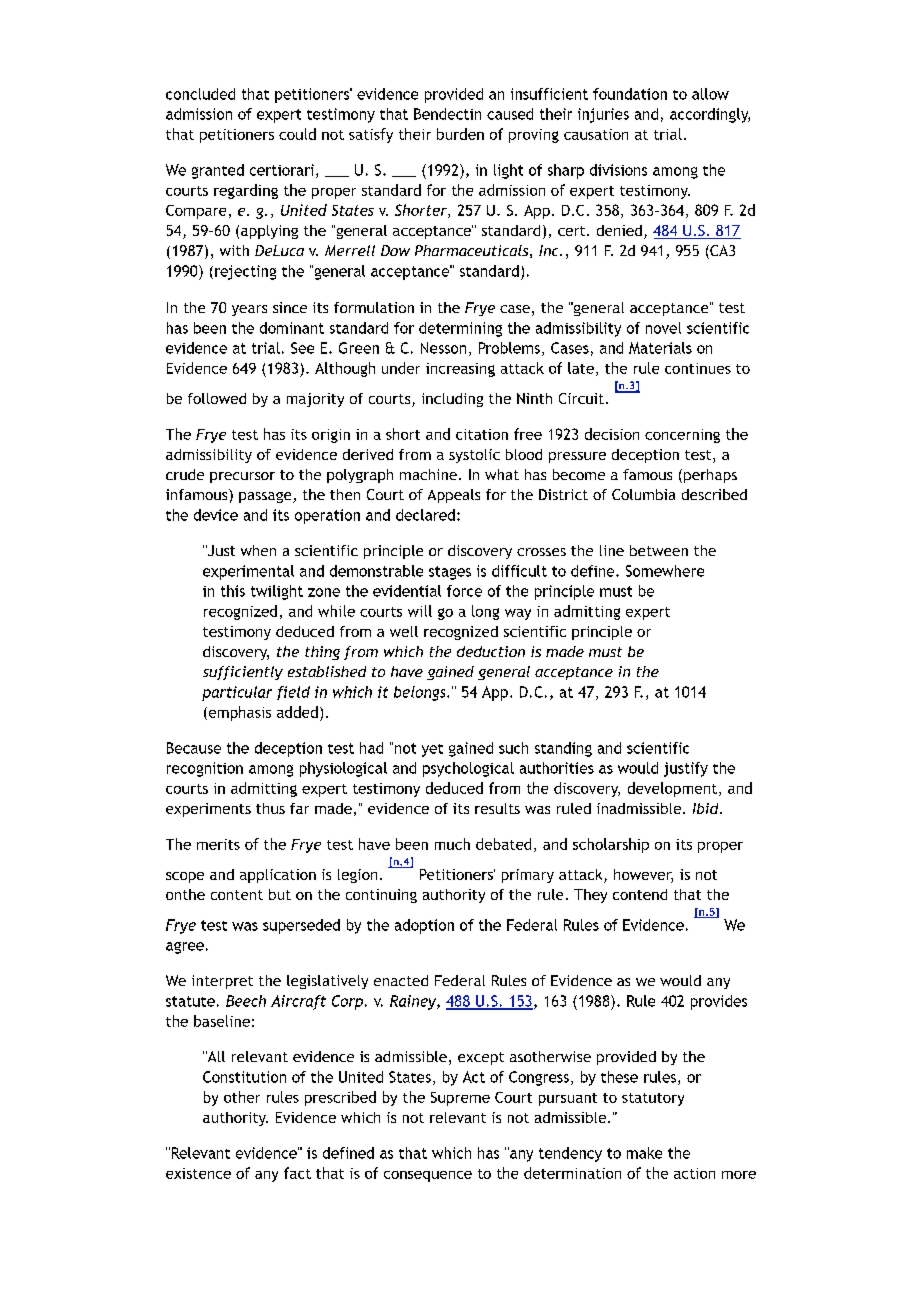  Describe the element at coordinates (460, 134) in the screenshot. I see `burden` at that location.
